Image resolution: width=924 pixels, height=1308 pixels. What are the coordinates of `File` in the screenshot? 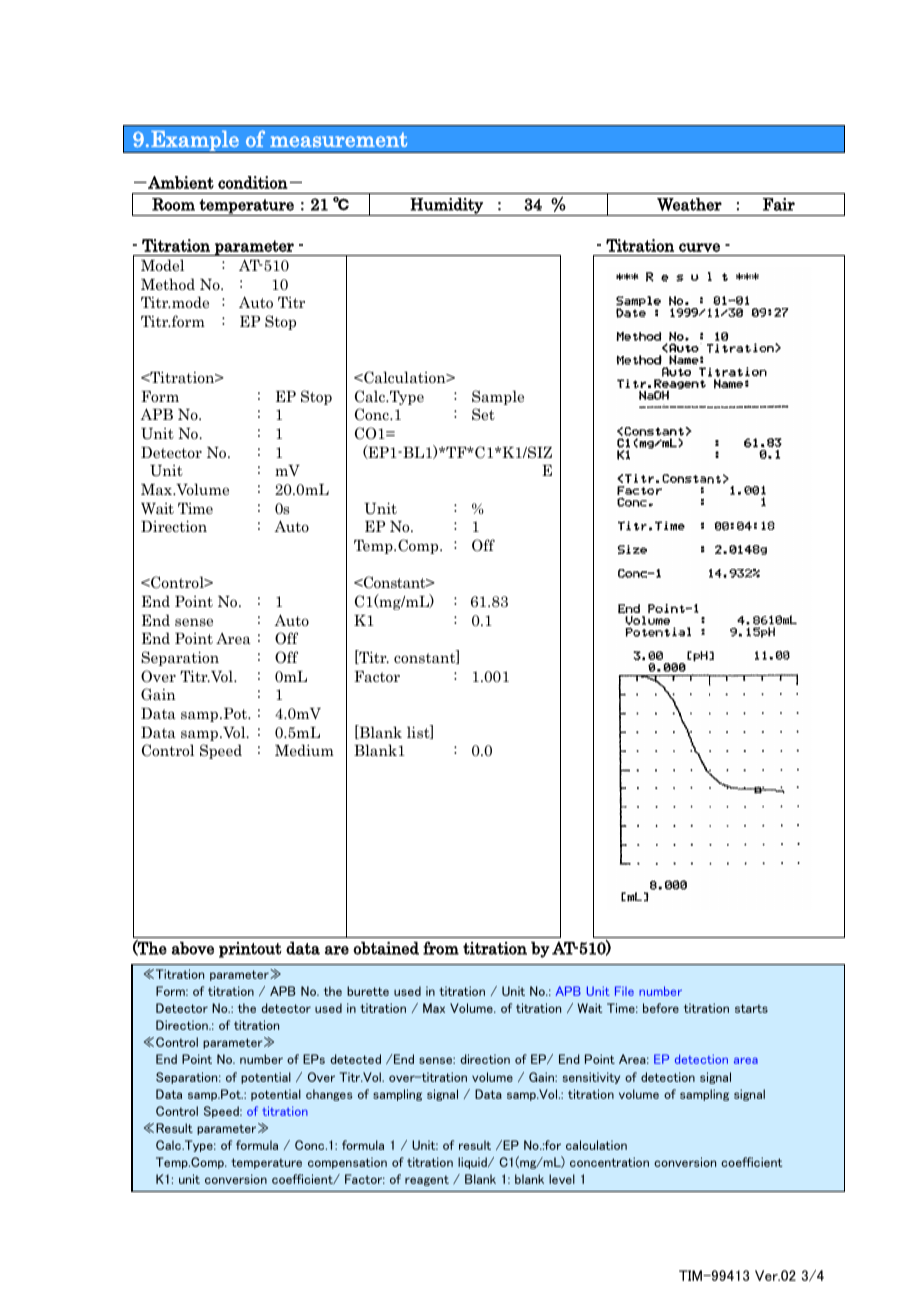 It's located at (624, 991).
